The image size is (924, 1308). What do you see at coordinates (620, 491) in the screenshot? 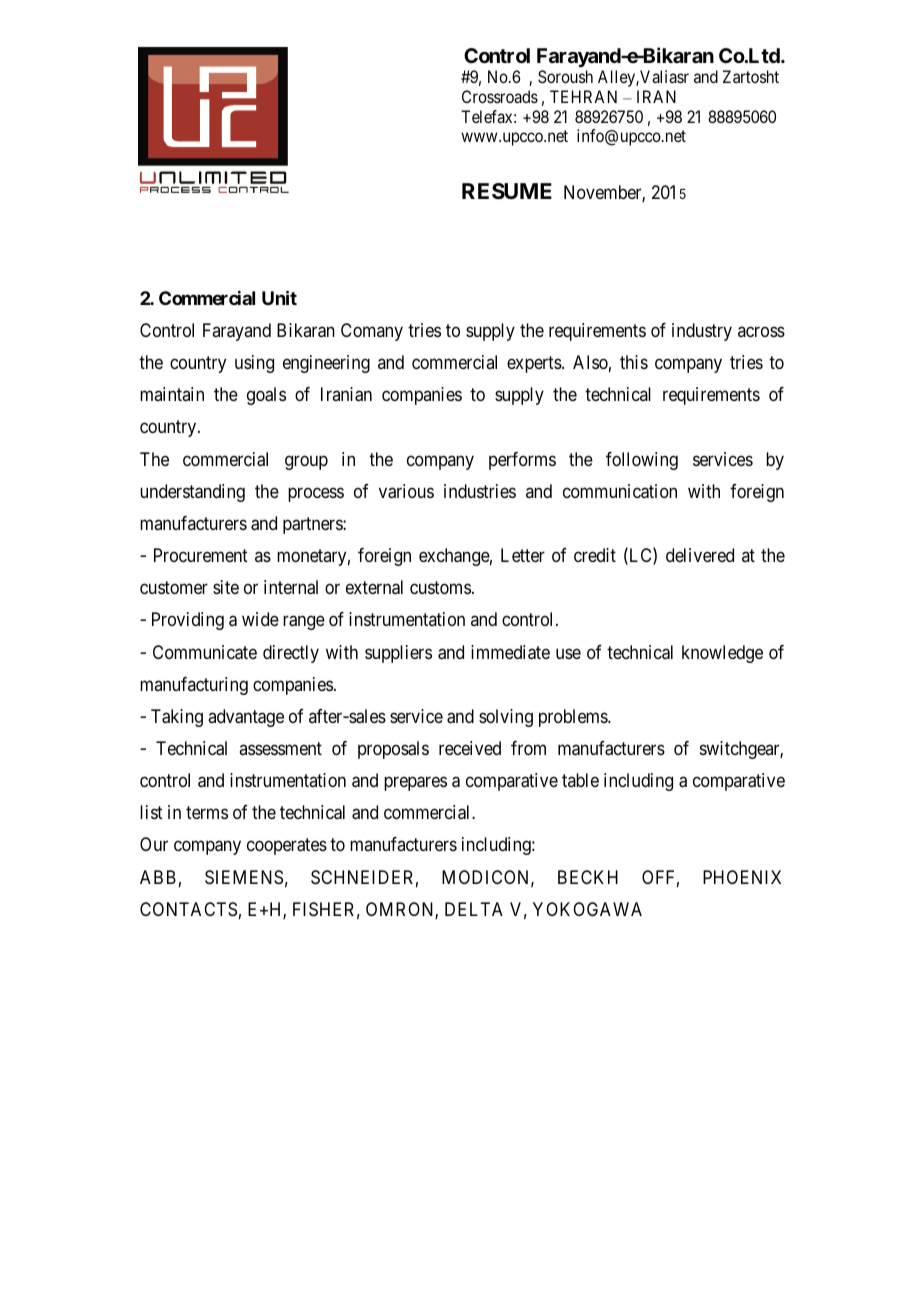
I see `communication` at bounding box center [620, 491].
